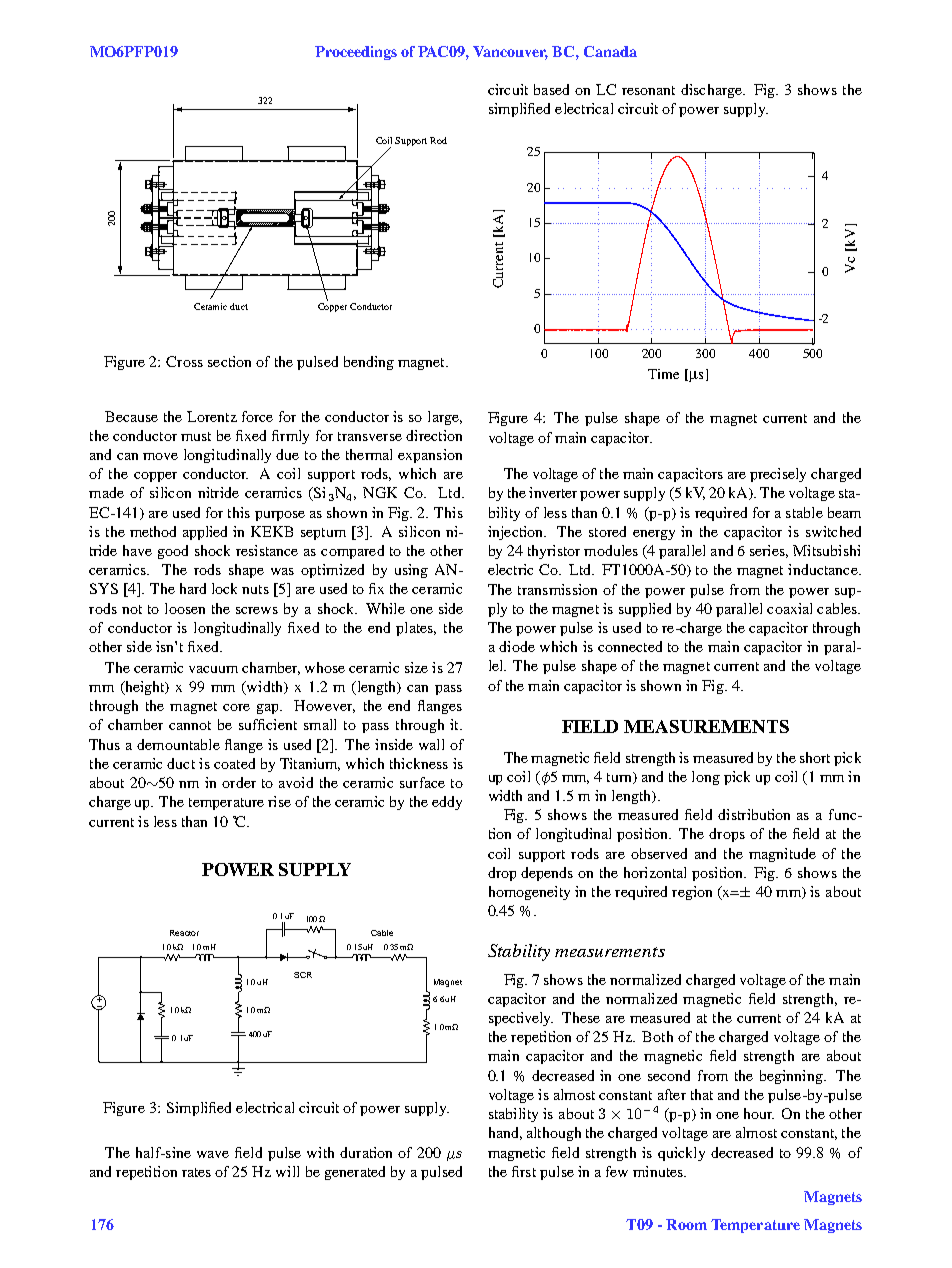 This screenshot has width=952, height=1268. I want to click on order, so click(239, 782).
